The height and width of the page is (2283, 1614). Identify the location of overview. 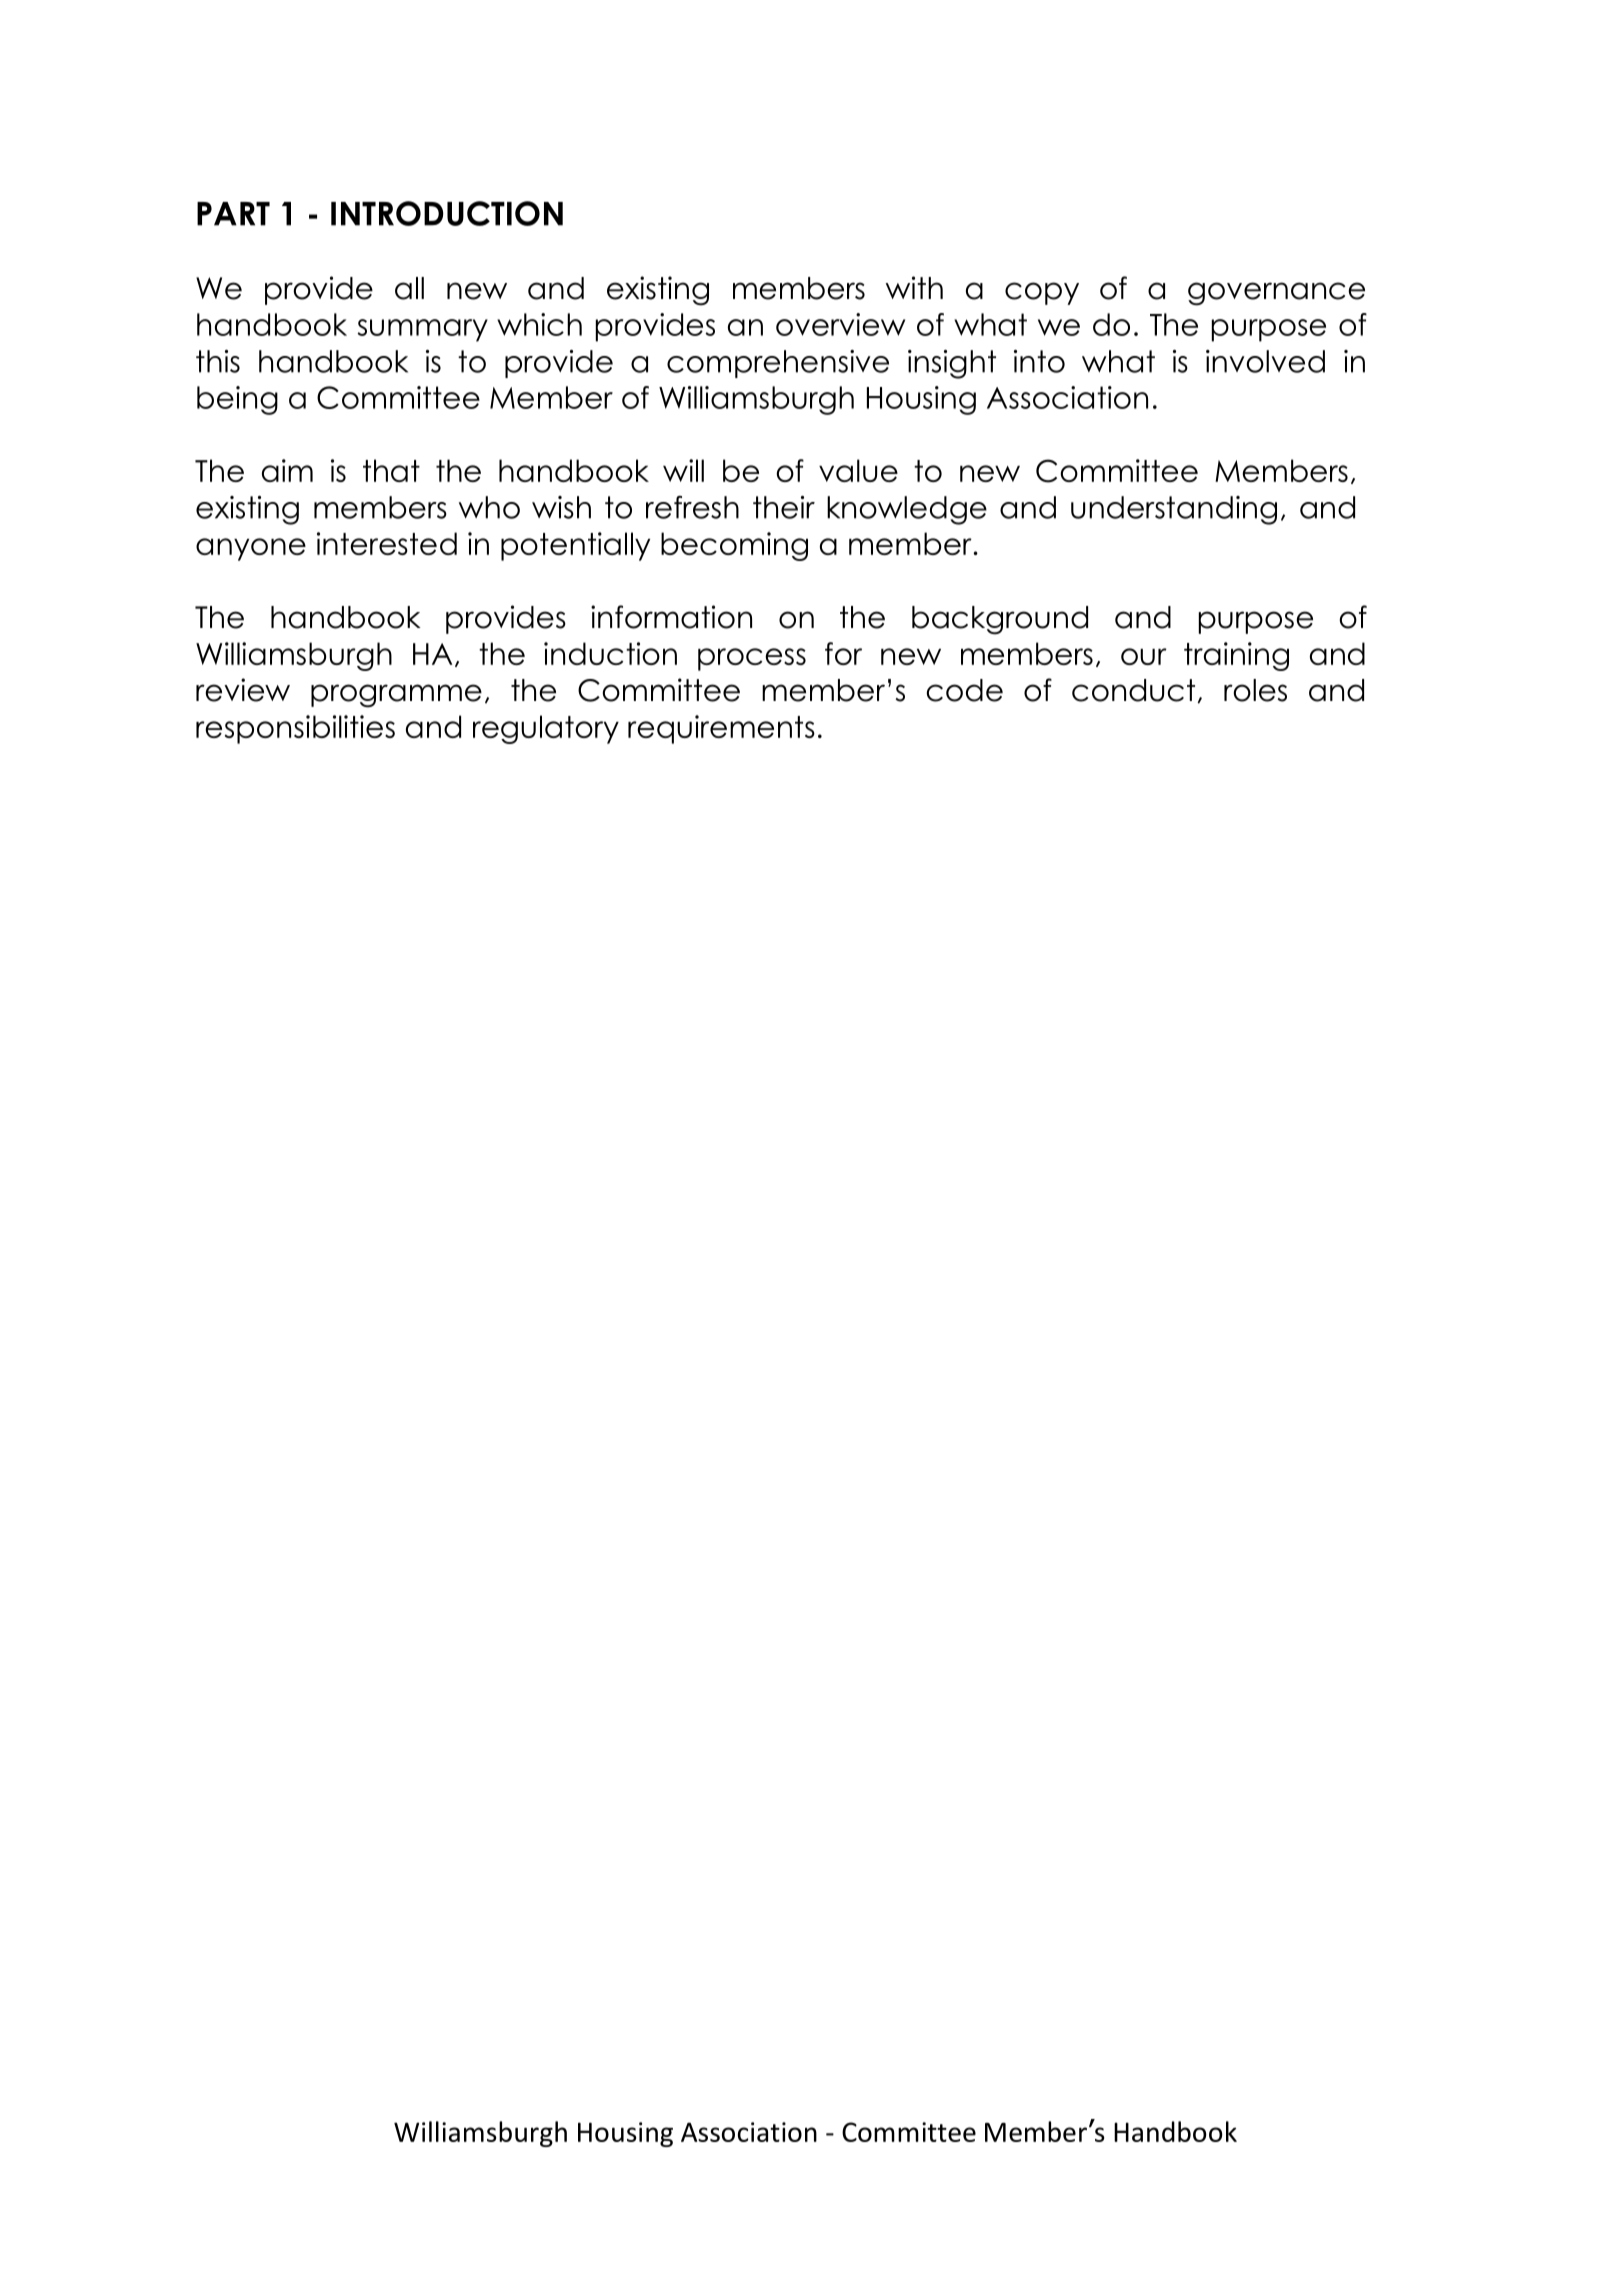
(840, 324).
